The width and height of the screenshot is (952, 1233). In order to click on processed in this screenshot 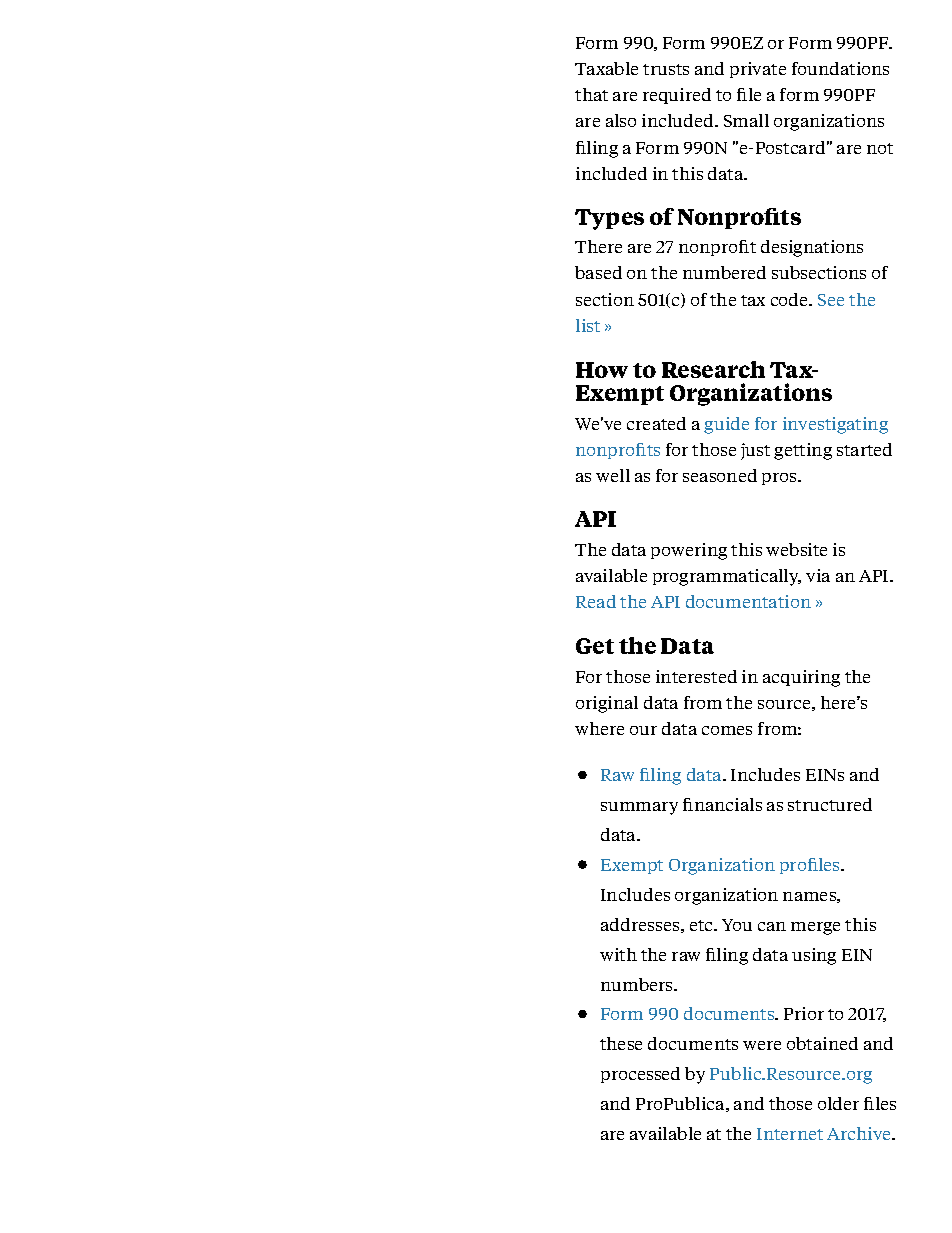, I will do `click(640, 1075)`.
